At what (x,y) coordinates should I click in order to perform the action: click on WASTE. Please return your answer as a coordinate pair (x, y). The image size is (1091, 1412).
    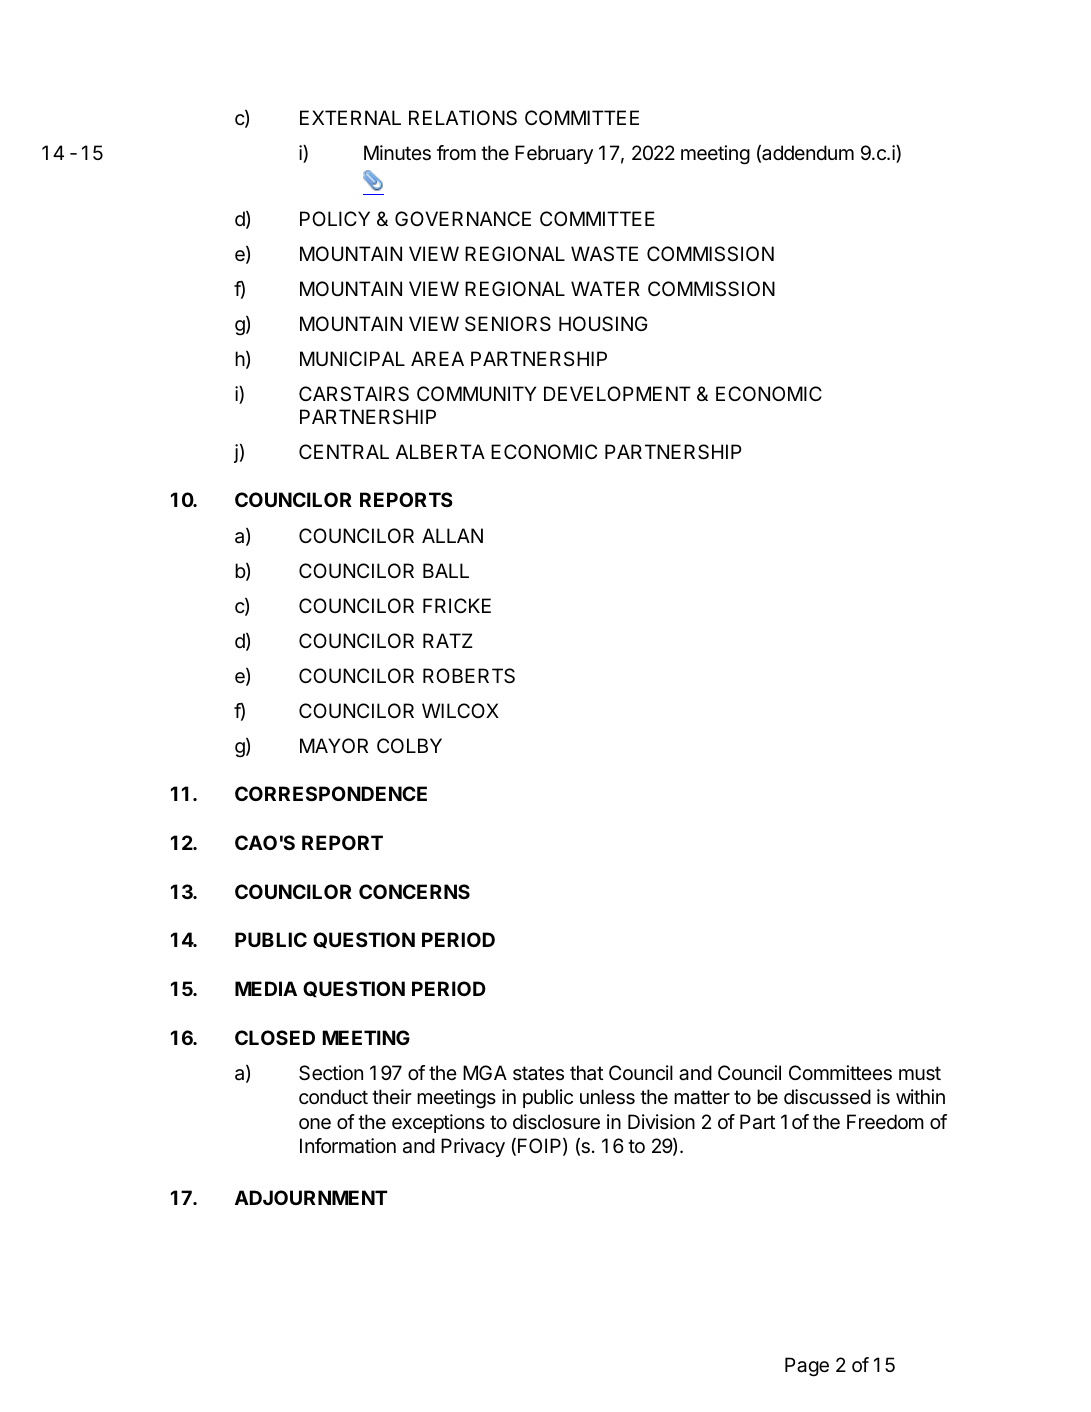
    Looking at the image, I should click on (604, 254).
